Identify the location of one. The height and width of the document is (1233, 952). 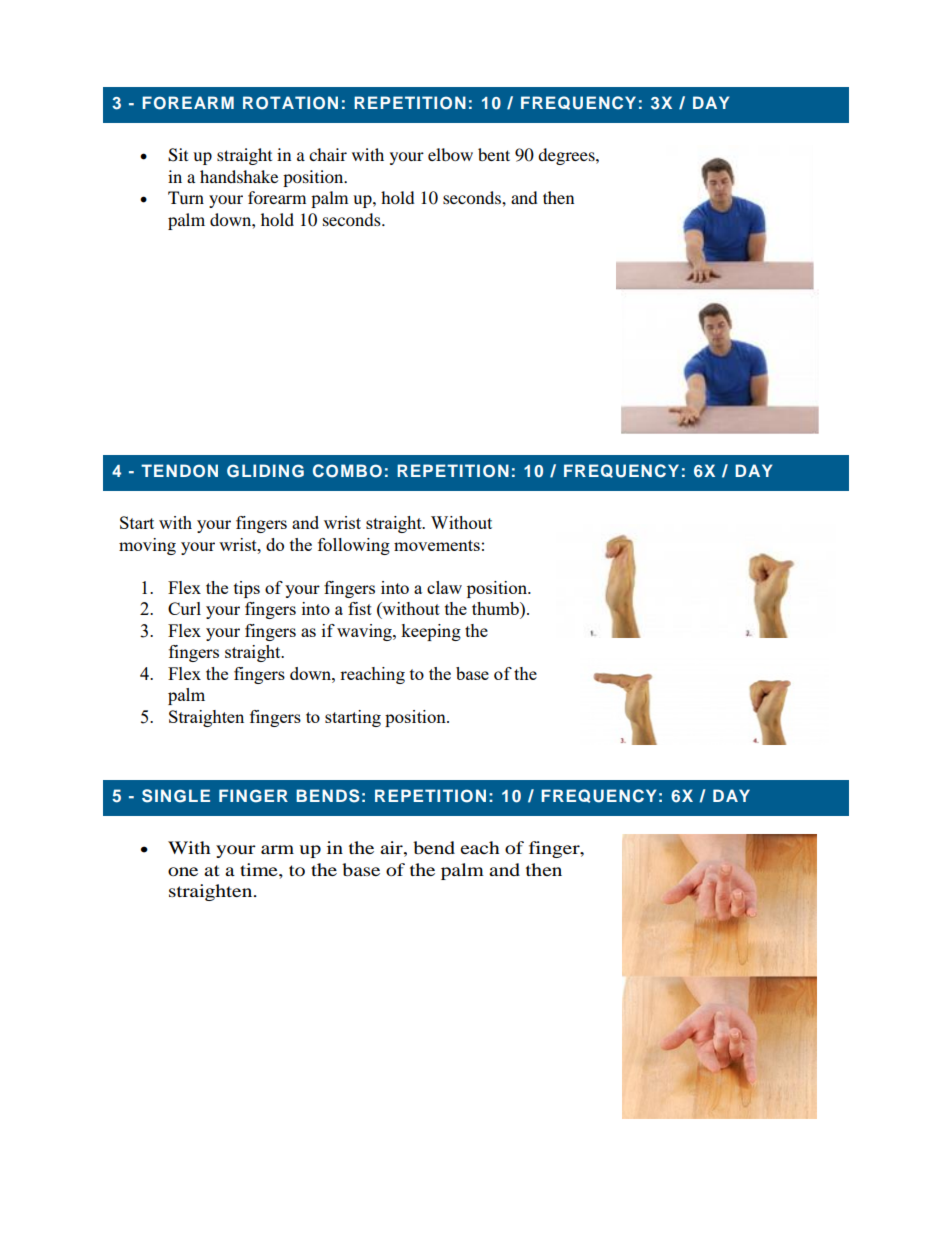
(183, 871).
